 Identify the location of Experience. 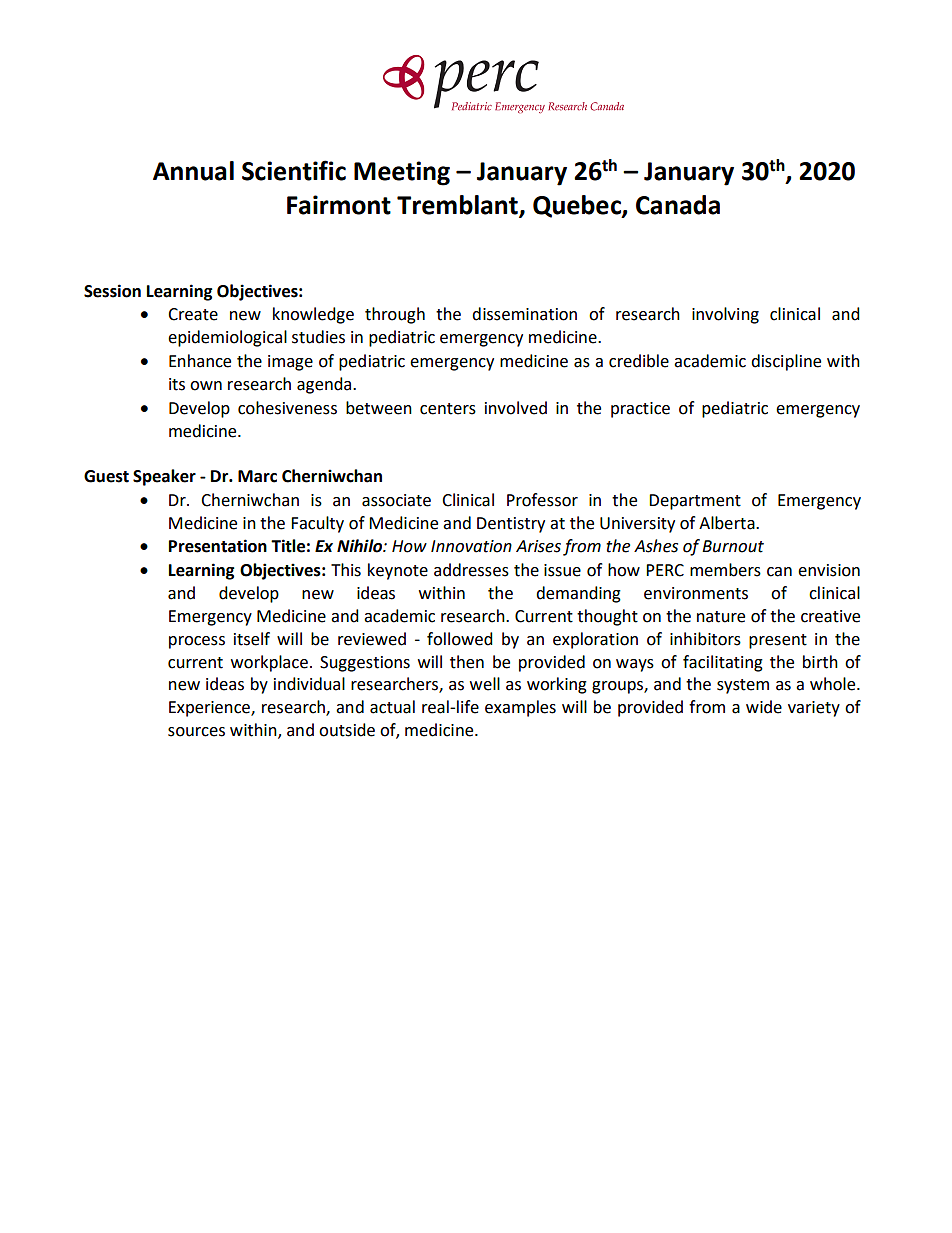
(210, 709).
